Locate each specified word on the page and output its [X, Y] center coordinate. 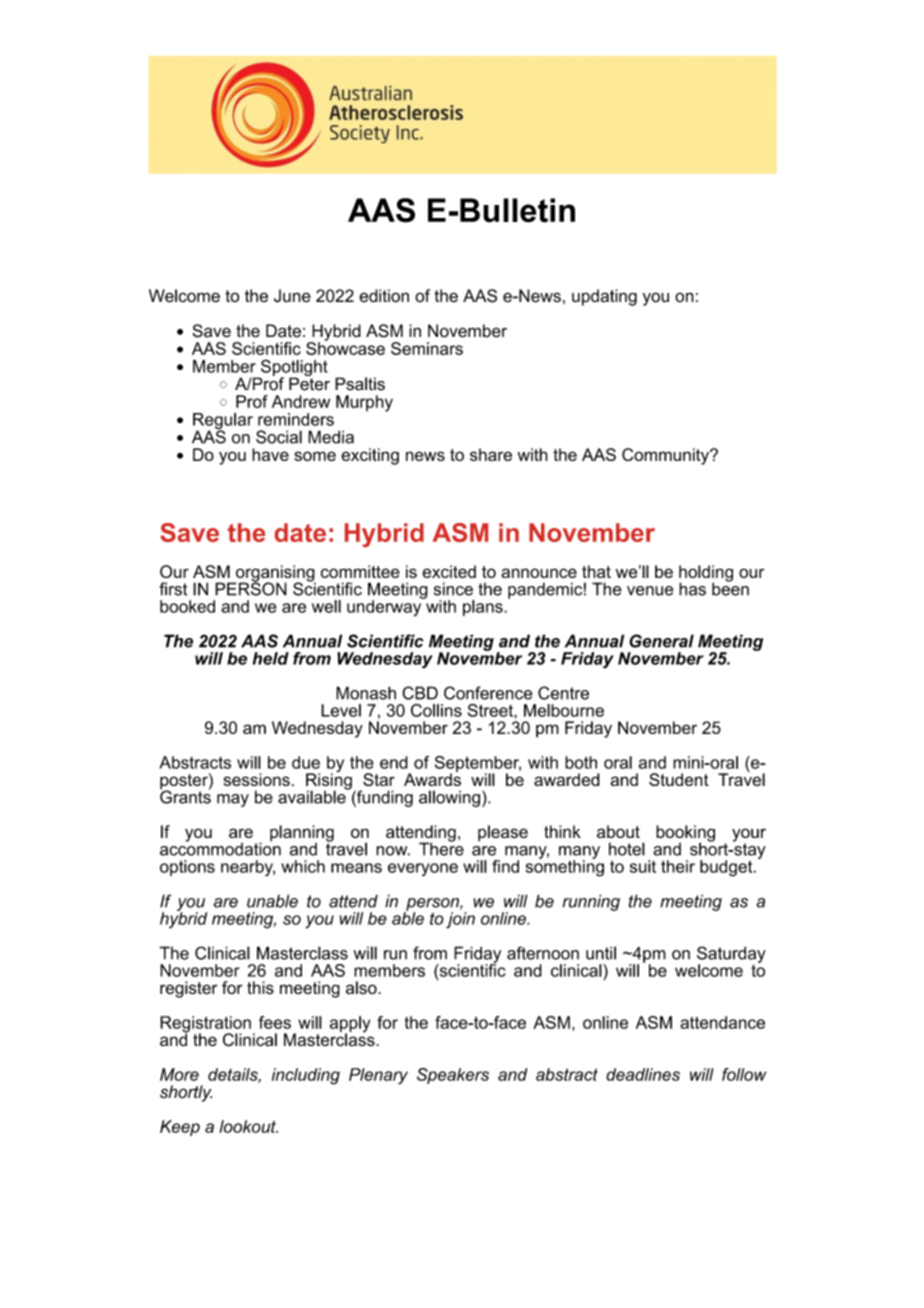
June [292, 296]
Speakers [453, 1076]
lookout [249, 1126]
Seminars [427, 348]
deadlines [643, 1074]
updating [604, 297]
